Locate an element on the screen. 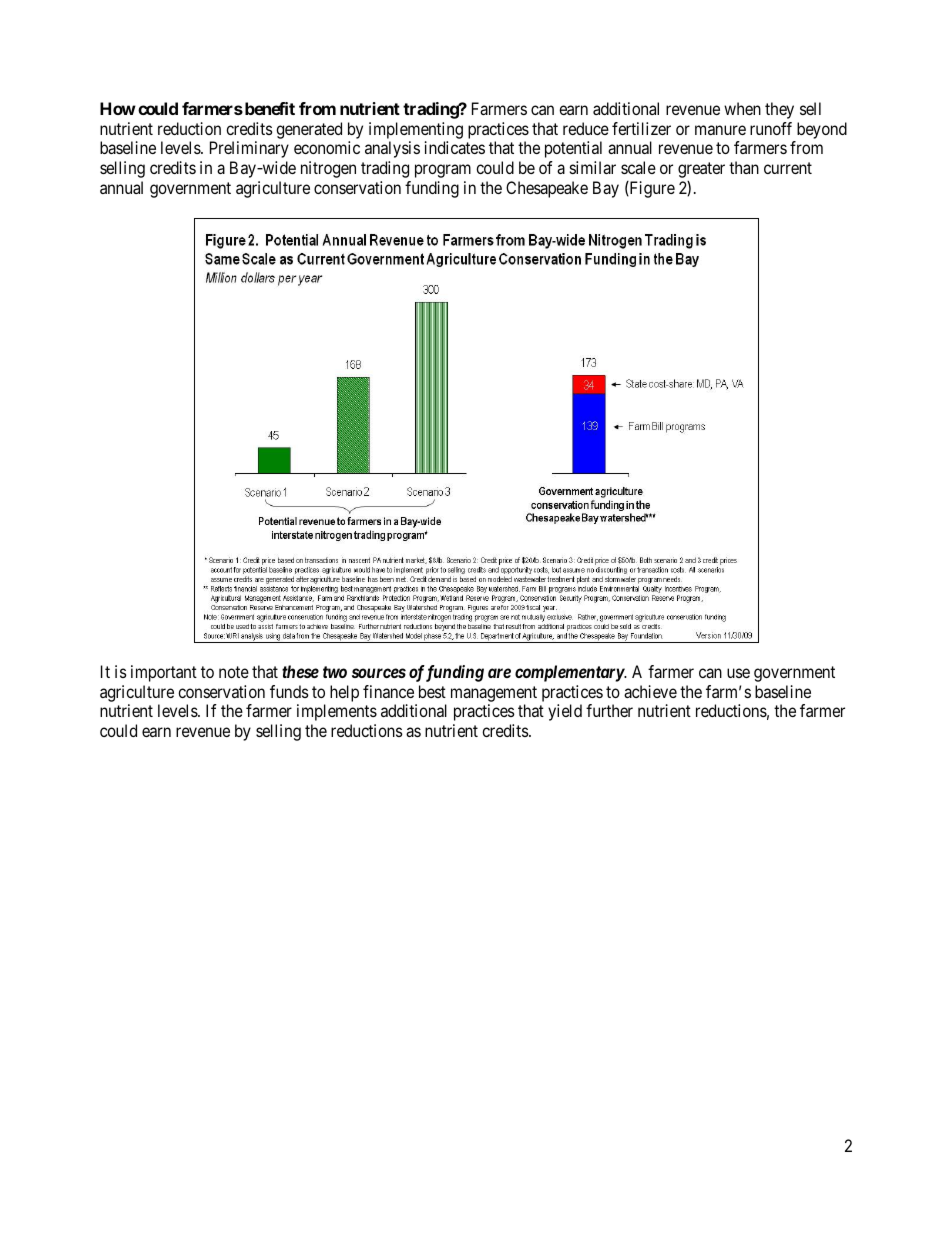  important is located at coordinates (164, 673).
